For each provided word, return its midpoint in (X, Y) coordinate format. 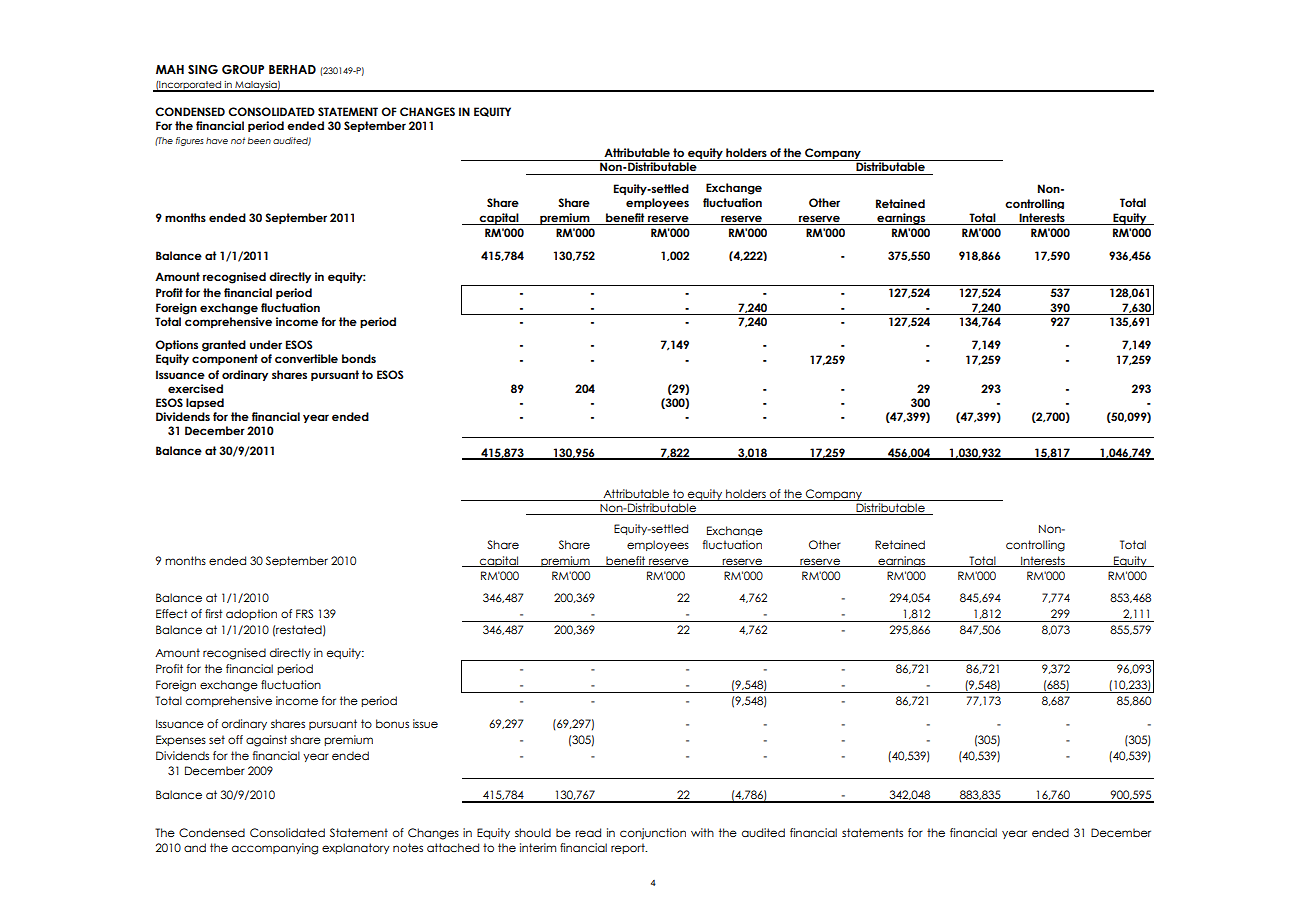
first (214, 613)
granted (224, 346)
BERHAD (292, 69)
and (195, 847)
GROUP (243, 69)
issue (425, 723)
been (259, 140)
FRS (304, 613)
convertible (306, 358)
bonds (359, 358)
